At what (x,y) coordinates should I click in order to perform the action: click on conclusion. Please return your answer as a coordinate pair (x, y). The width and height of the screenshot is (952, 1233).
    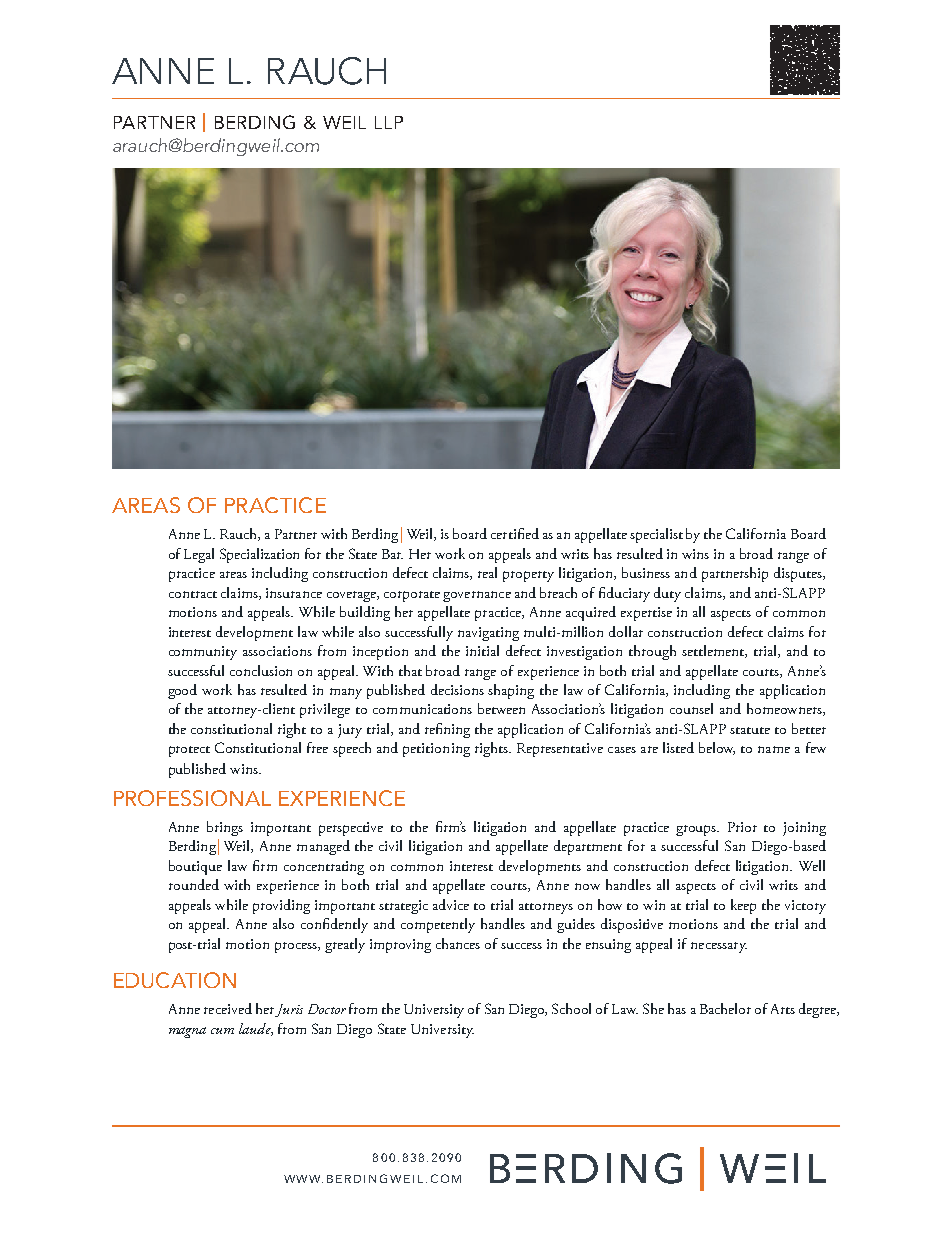
    Looking at the image, I should click on (261, 670).
